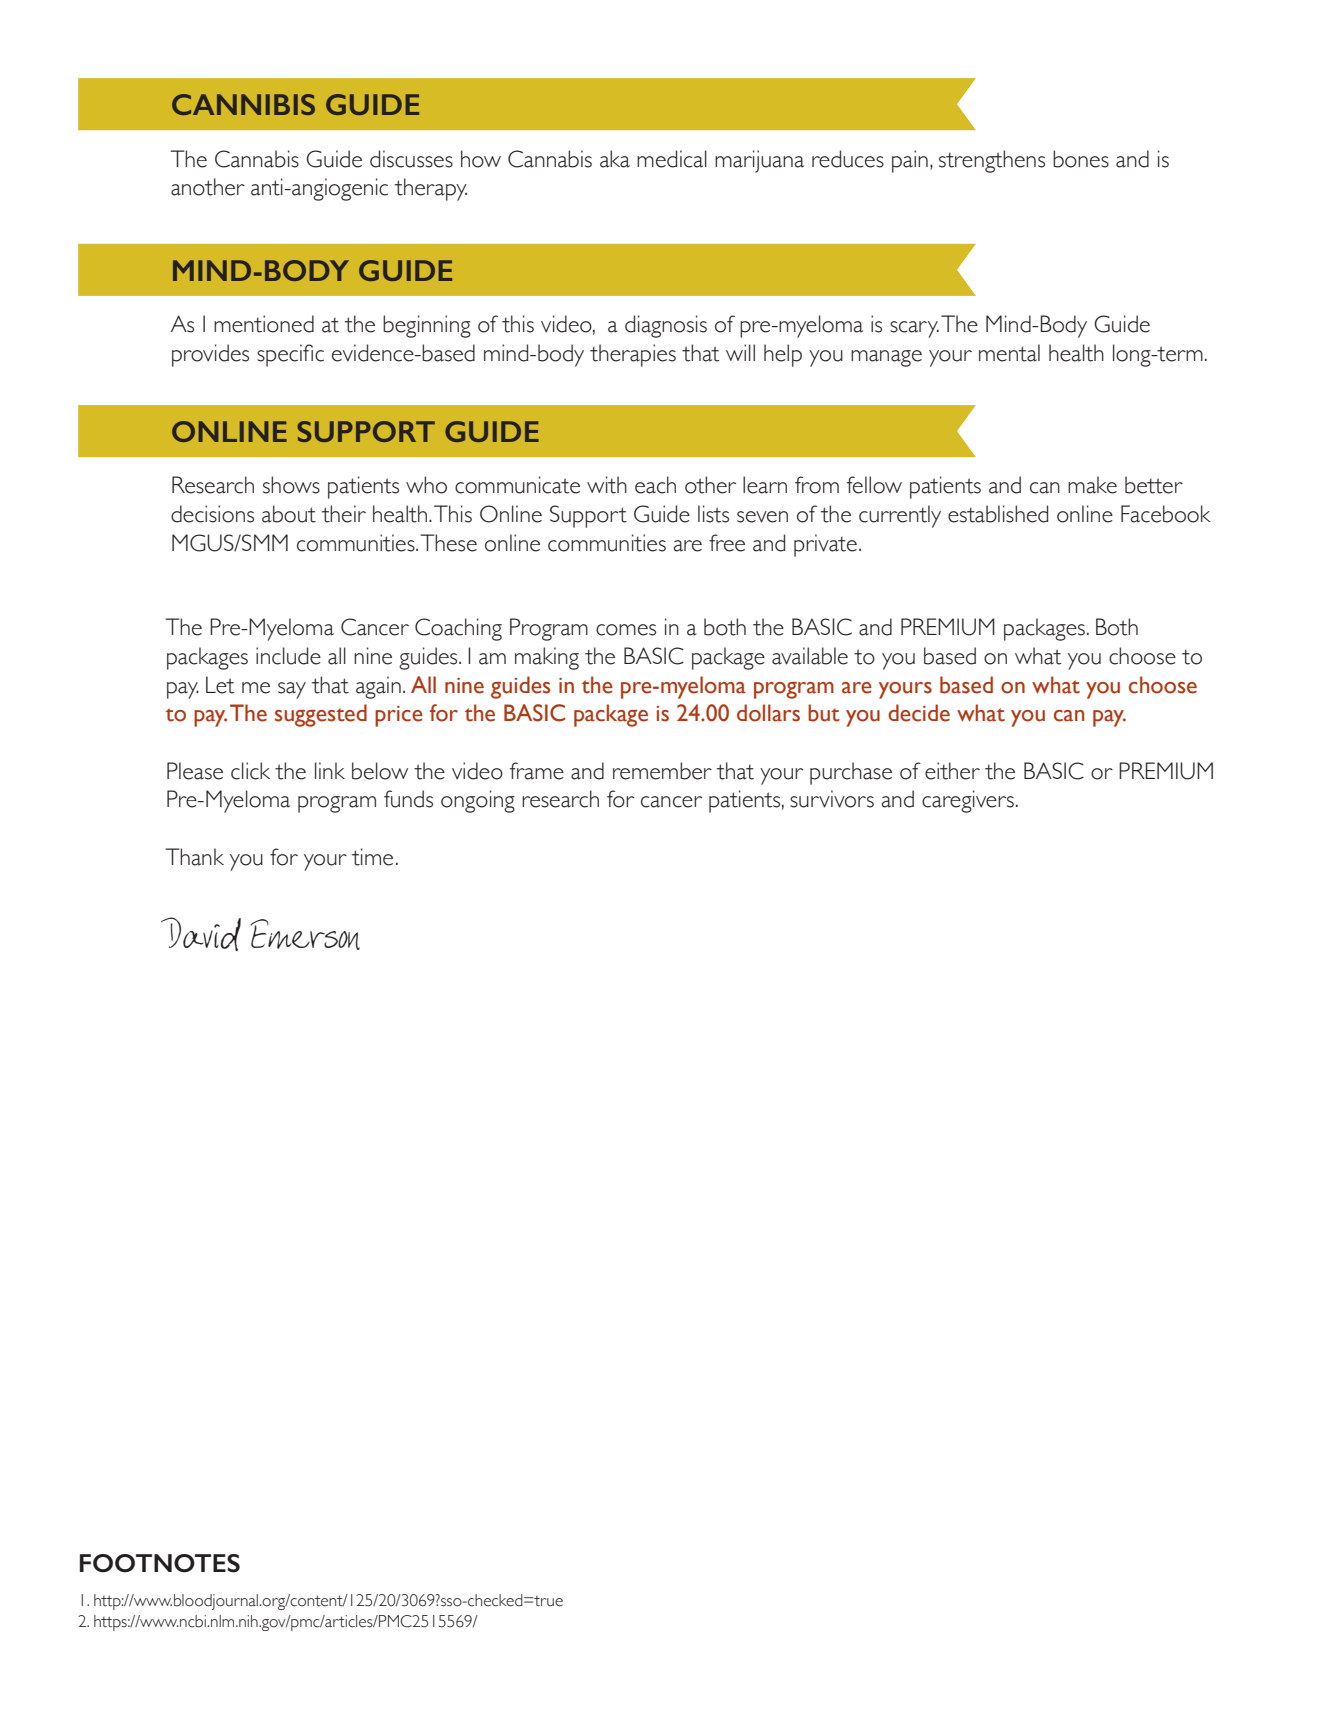  What do you see at coordinates (194, 857) in the screenshot?
I see `Thank` at bounding box center [194, 857].
